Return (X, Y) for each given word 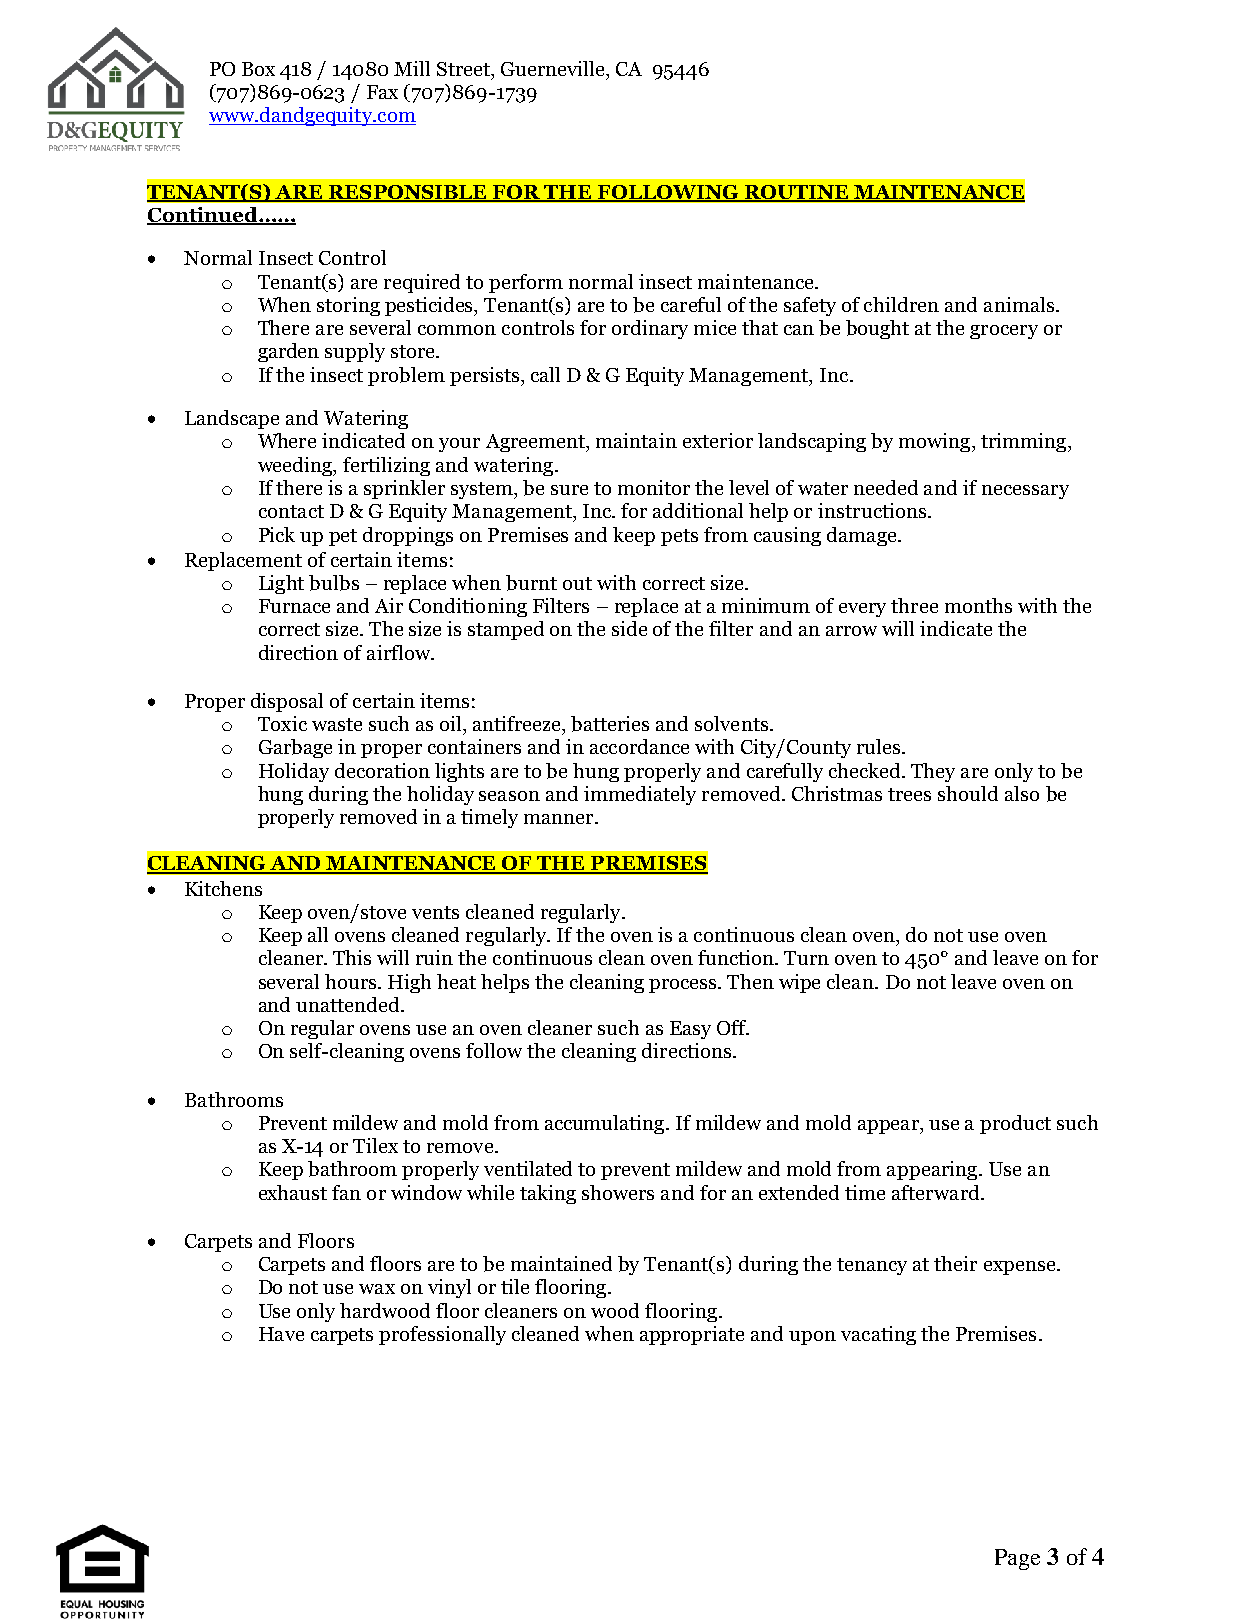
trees (909, 794)
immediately (640, 795)
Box (258, 69)
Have (281, 1334)
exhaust (293, 1192)
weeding (296, 466)
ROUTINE (796, 193)
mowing (936, 442)
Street (465, 70)
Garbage (295, 748)
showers (618, 1192)
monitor (654, 487)
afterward (937, 1192)
